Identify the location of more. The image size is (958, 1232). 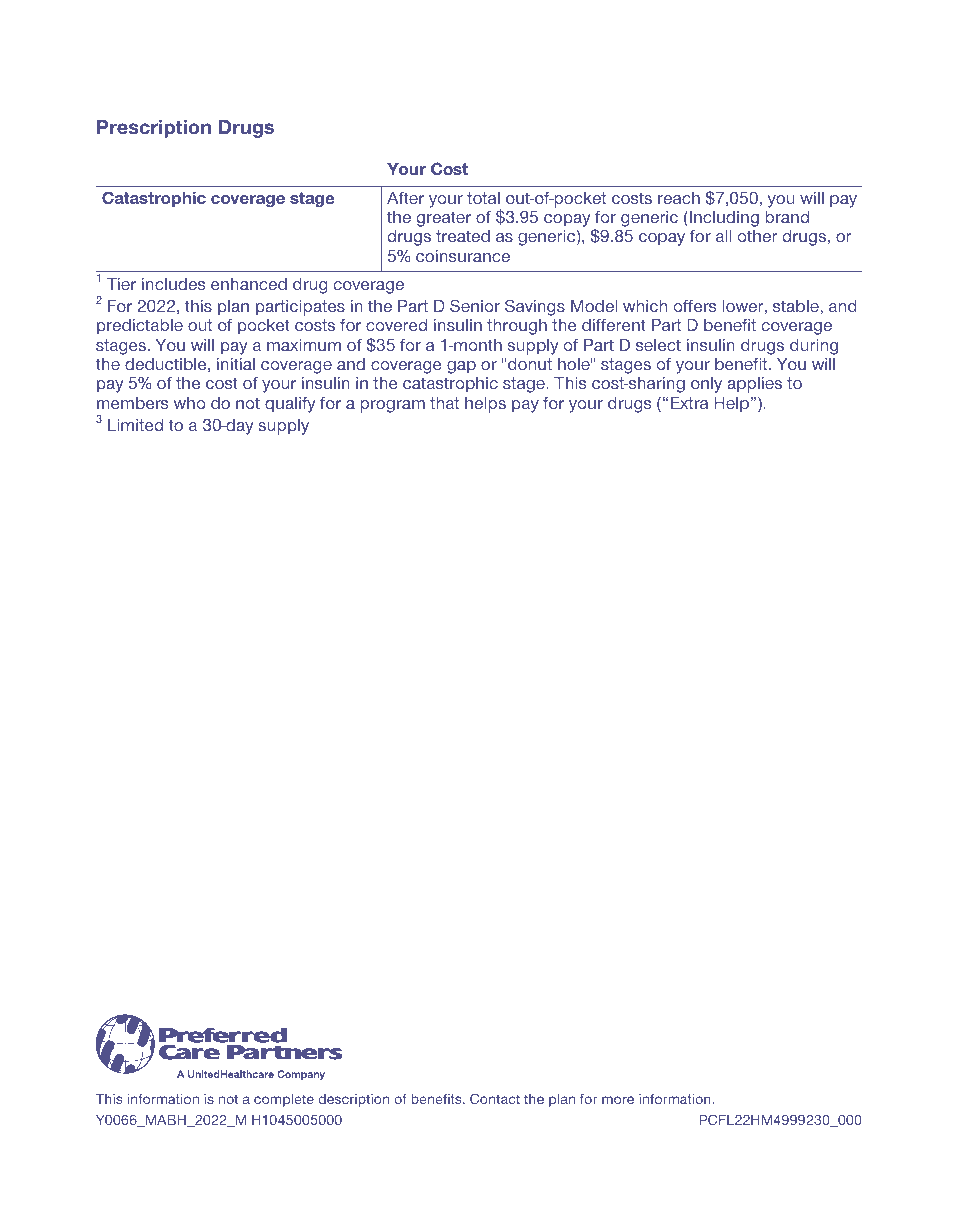
(618, 1100).
